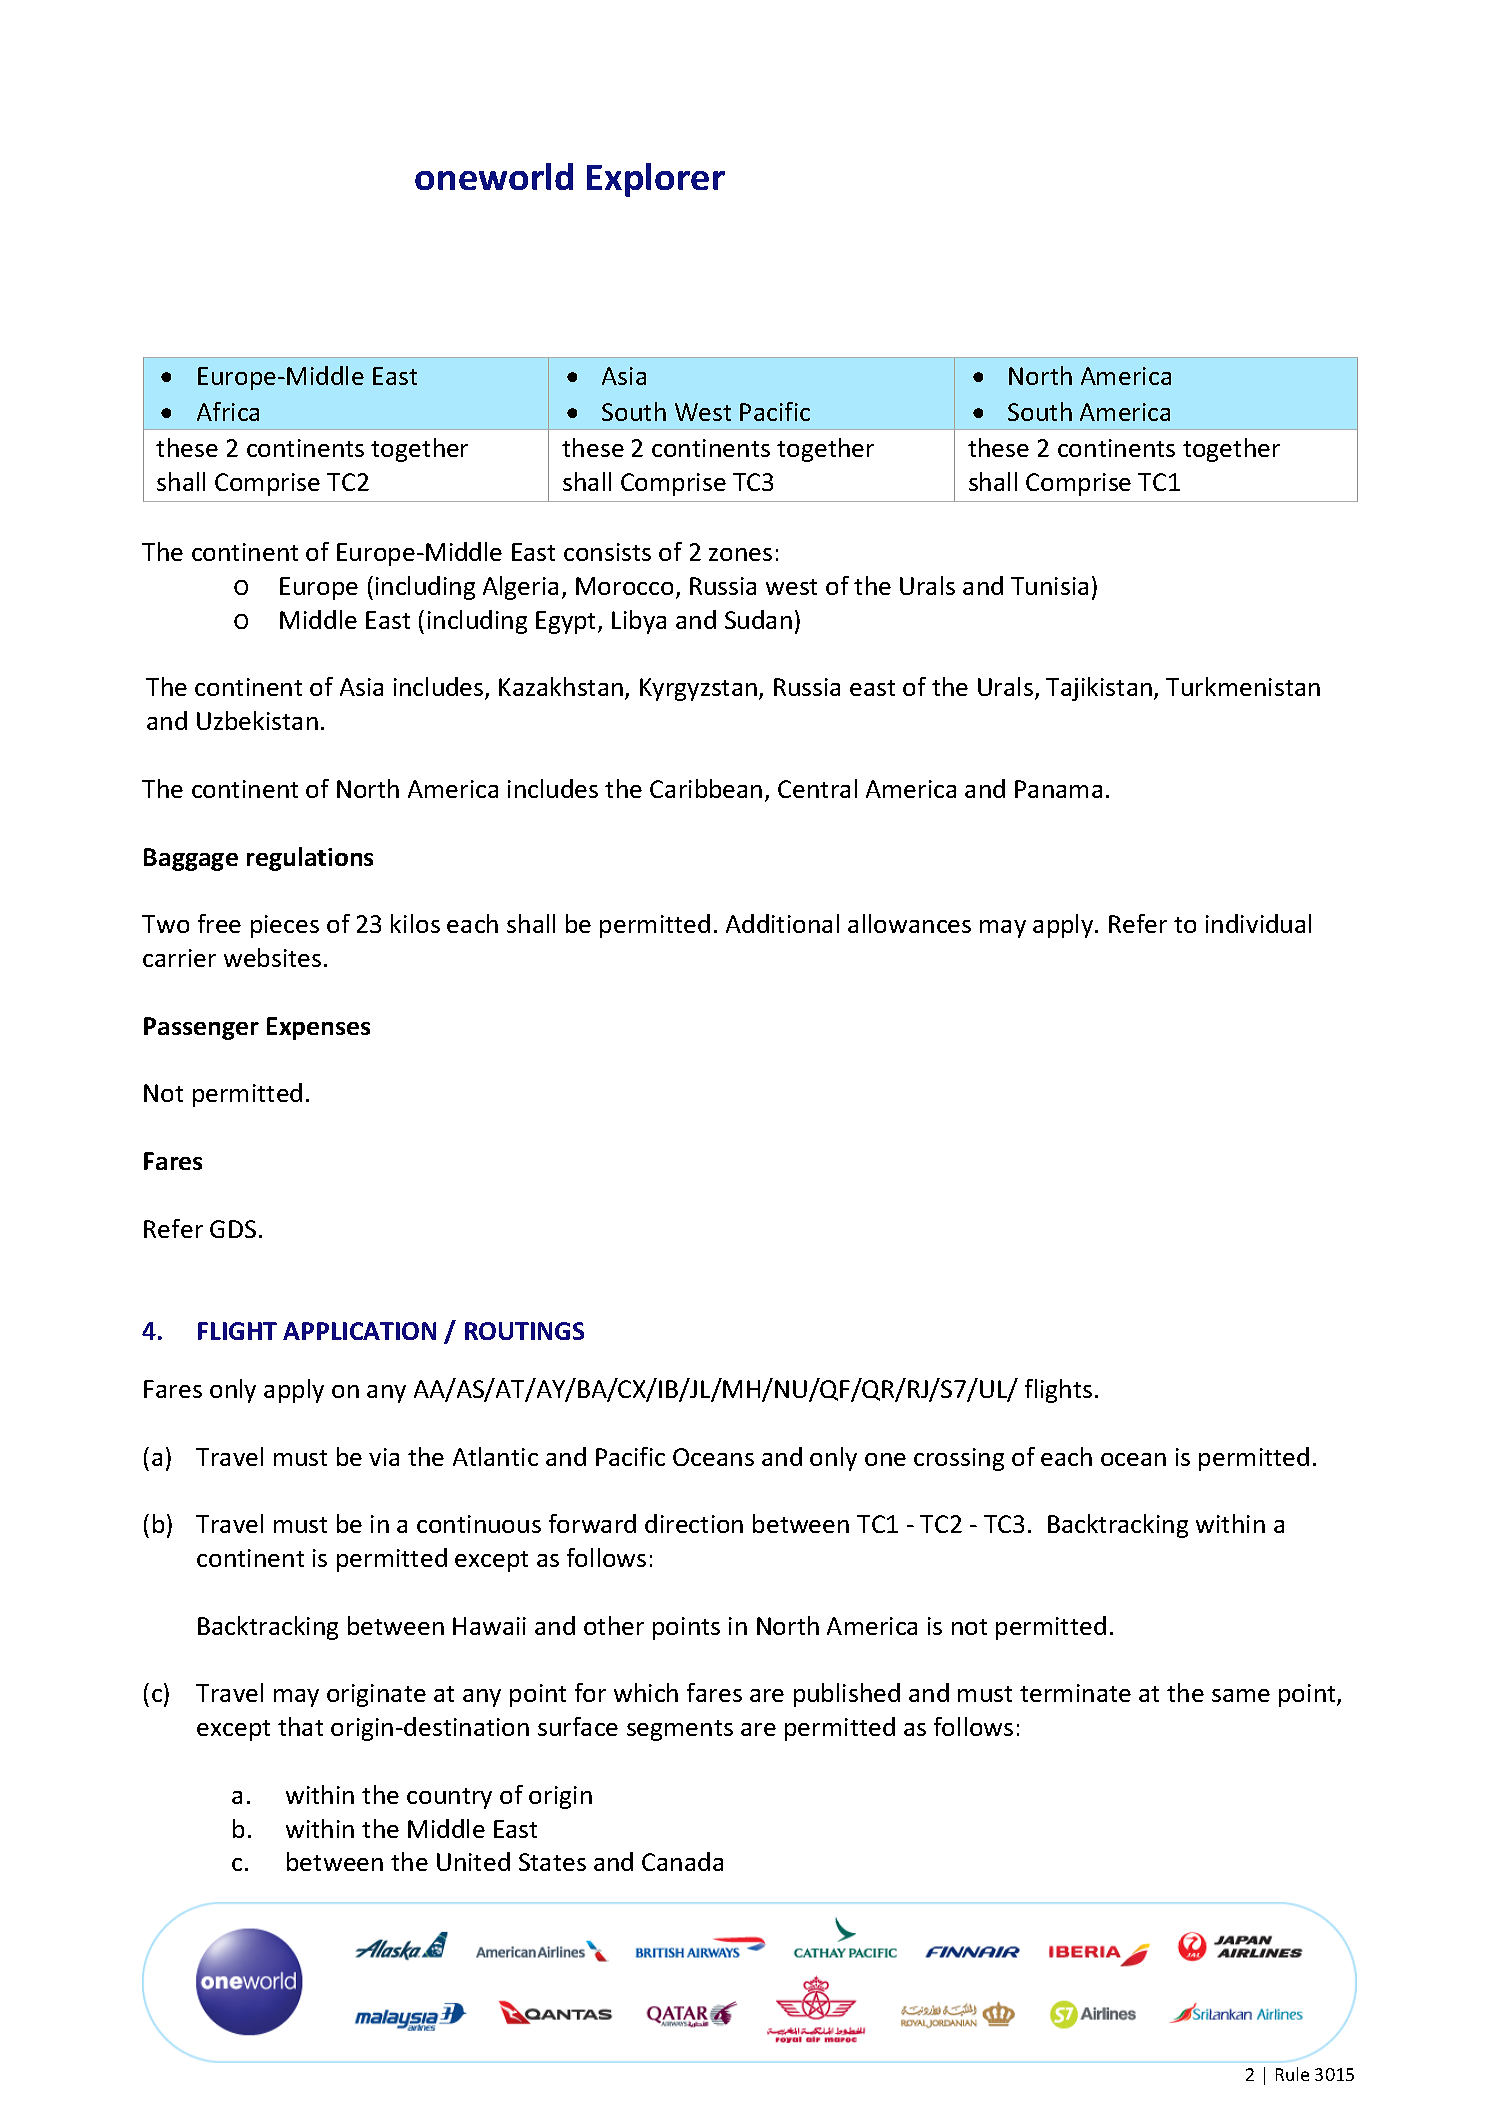 This screenshot has height=2121, width=1499. I want to click on direction, so click(694, 1523).
